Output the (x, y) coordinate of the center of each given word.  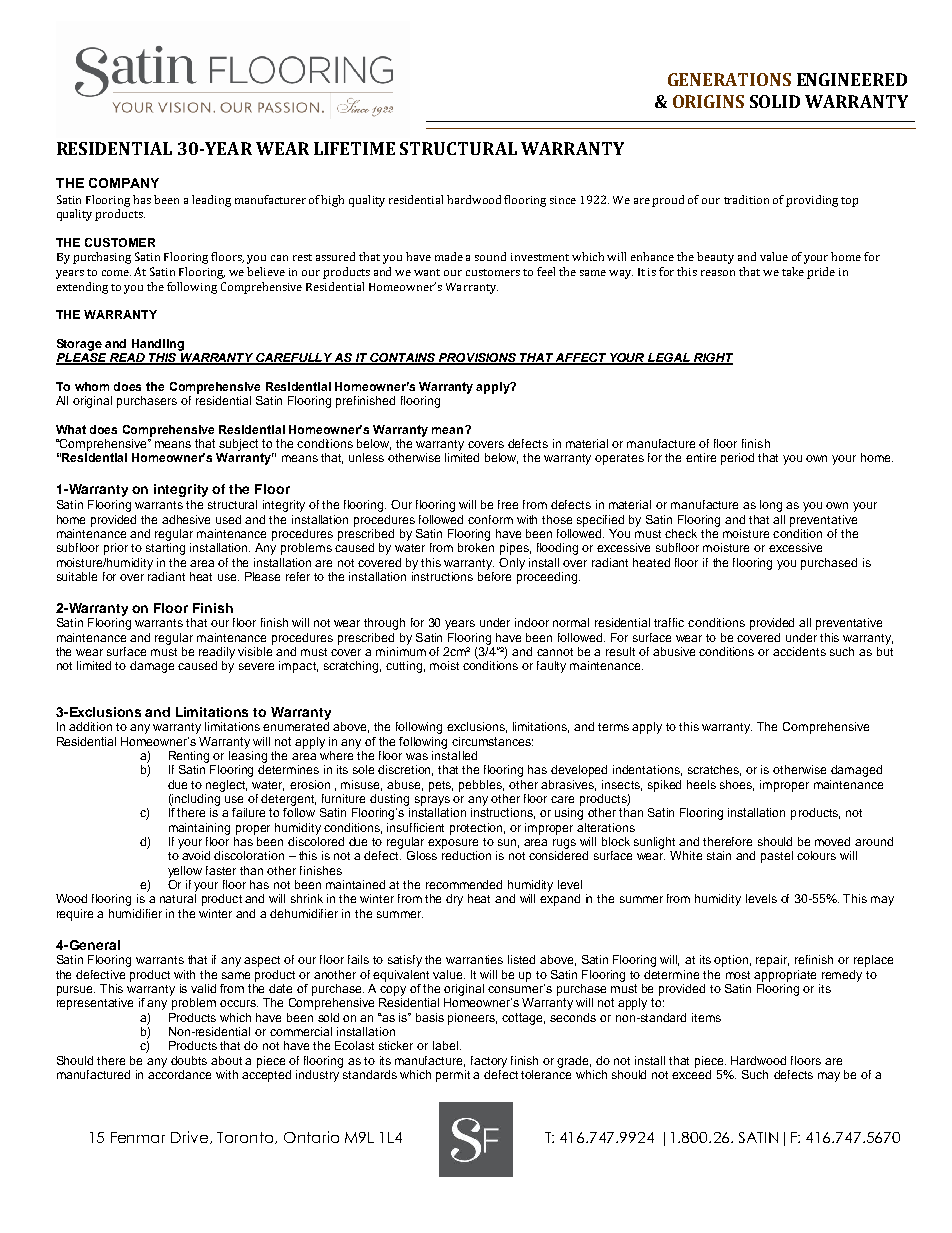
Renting (189, 757)
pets (441, 786)
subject (238, 446)
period (737, 459)
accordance (179, 1074)
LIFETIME (354, 148)
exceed (691, 1074)
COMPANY (124, 183)
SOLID (775, 101)
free (508, 504)
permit (453, 1076)
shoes (737, 785)
